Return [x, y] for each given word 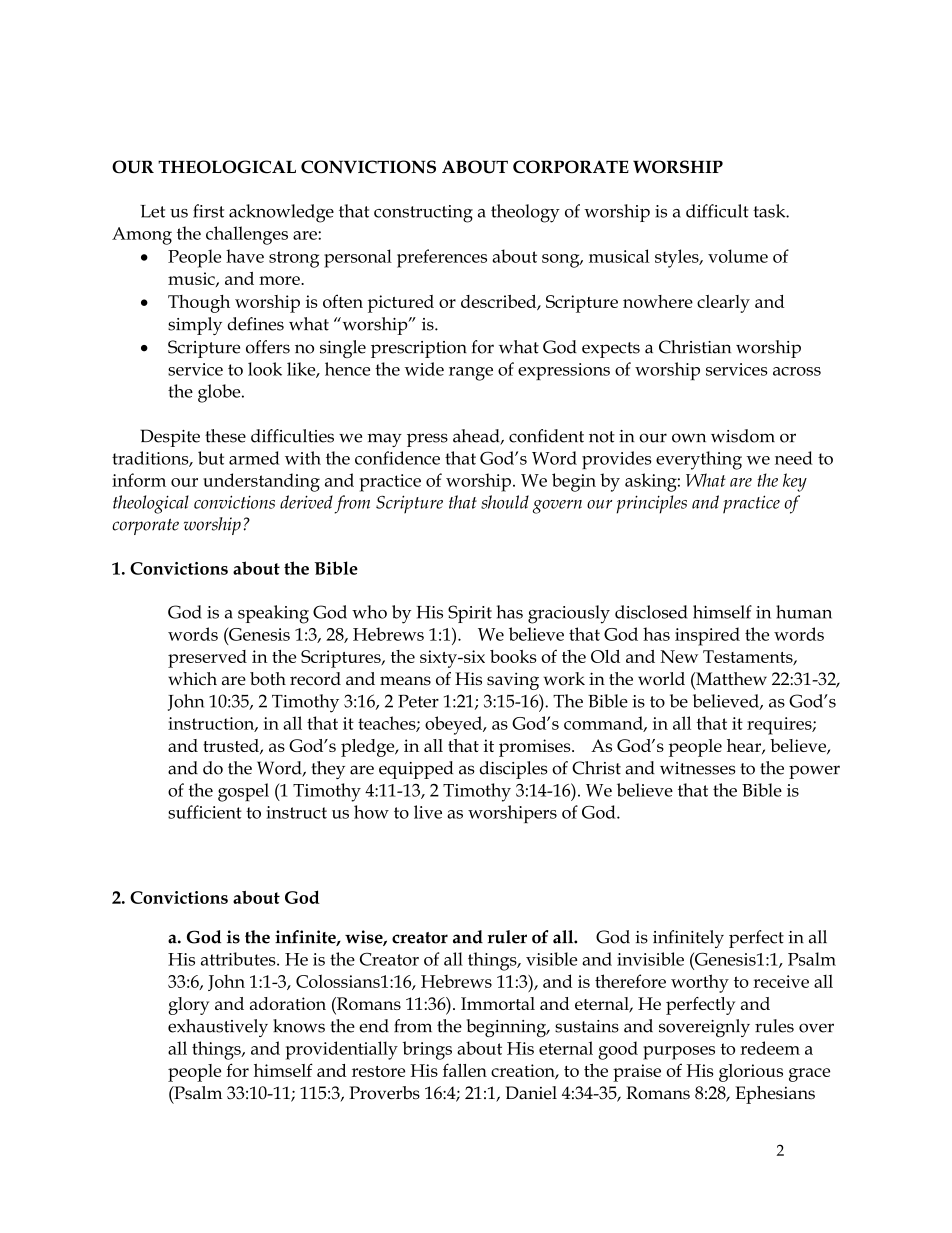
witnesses [698, 768]
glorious [751, 1073]
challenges [247, 235]
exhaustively [218, 1028]
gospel [243, 792]
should [505, 502]
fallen [465, 1070]
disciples [513, 770]
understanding [261, 482]
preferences [442, 258]
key [795, 482]
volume [738, 256]
